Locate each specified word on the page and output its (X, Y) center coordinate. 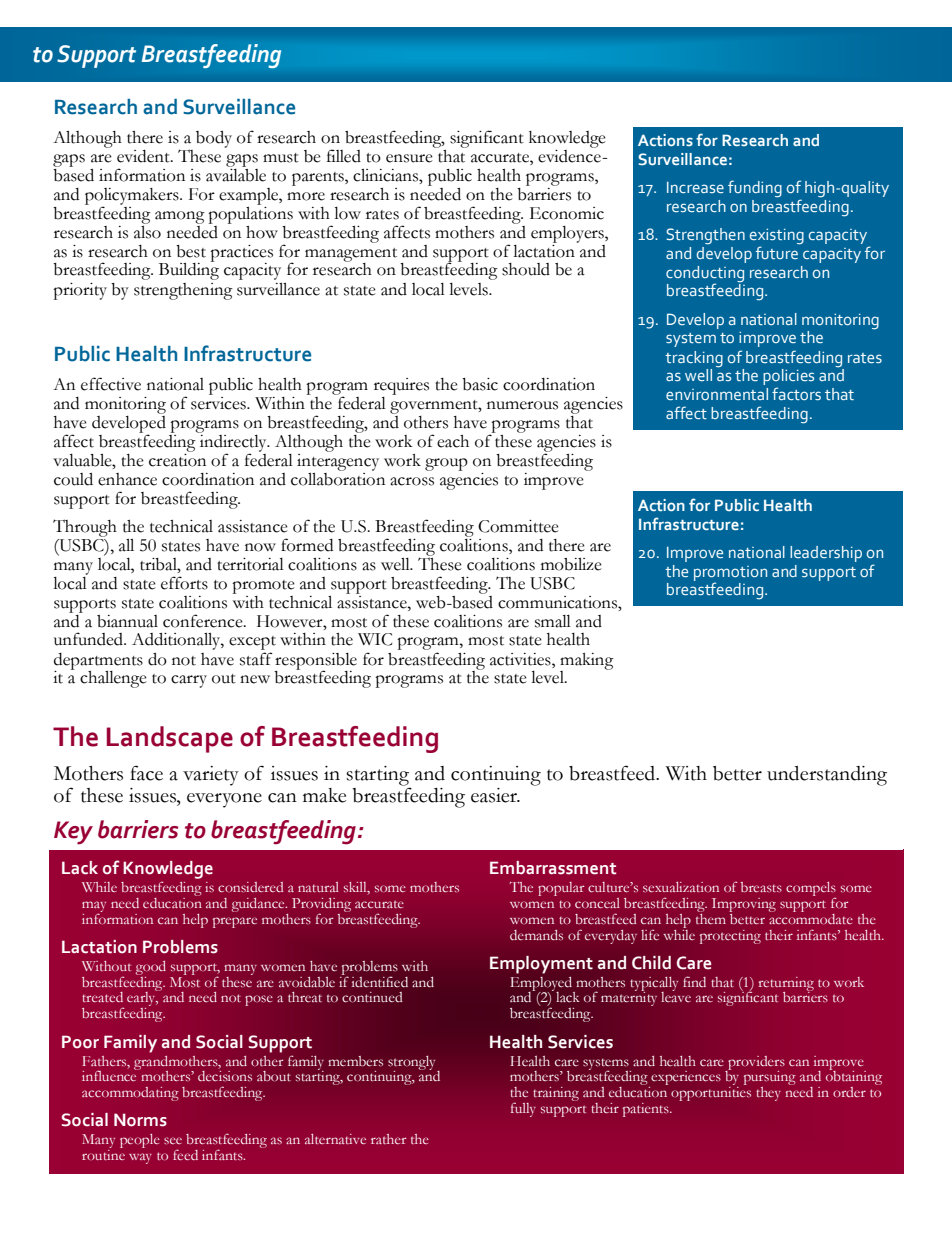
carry (189, 681)
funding (755, 189)
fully (523, 1109)
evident (144, 156)
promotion (730, 574)
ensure (409, 158)
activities (521, 659)
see (173, 1140)
